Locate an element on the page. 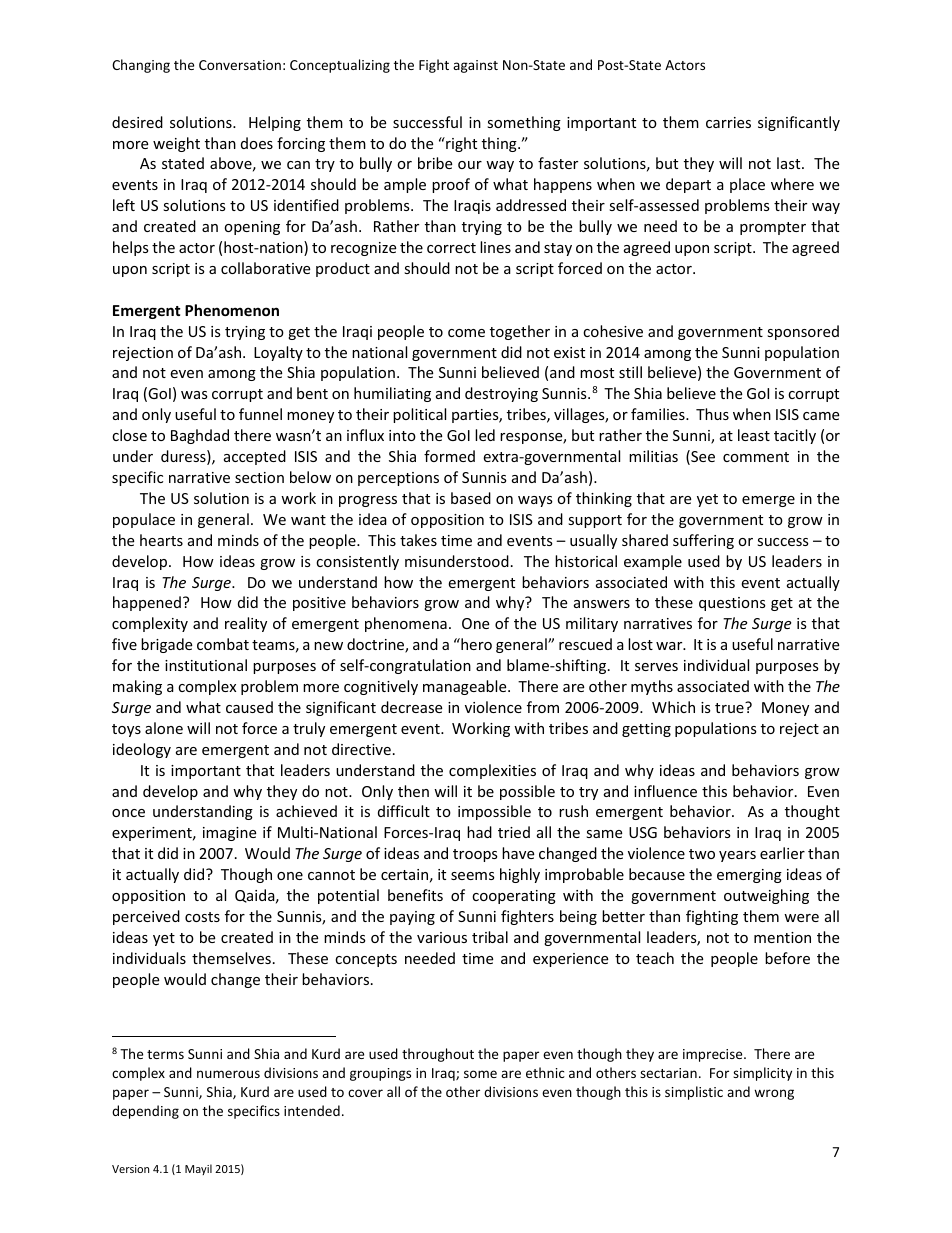 The height and width of the document is (1233, 952). Phenomenon is located at coordinates (232, 310).
